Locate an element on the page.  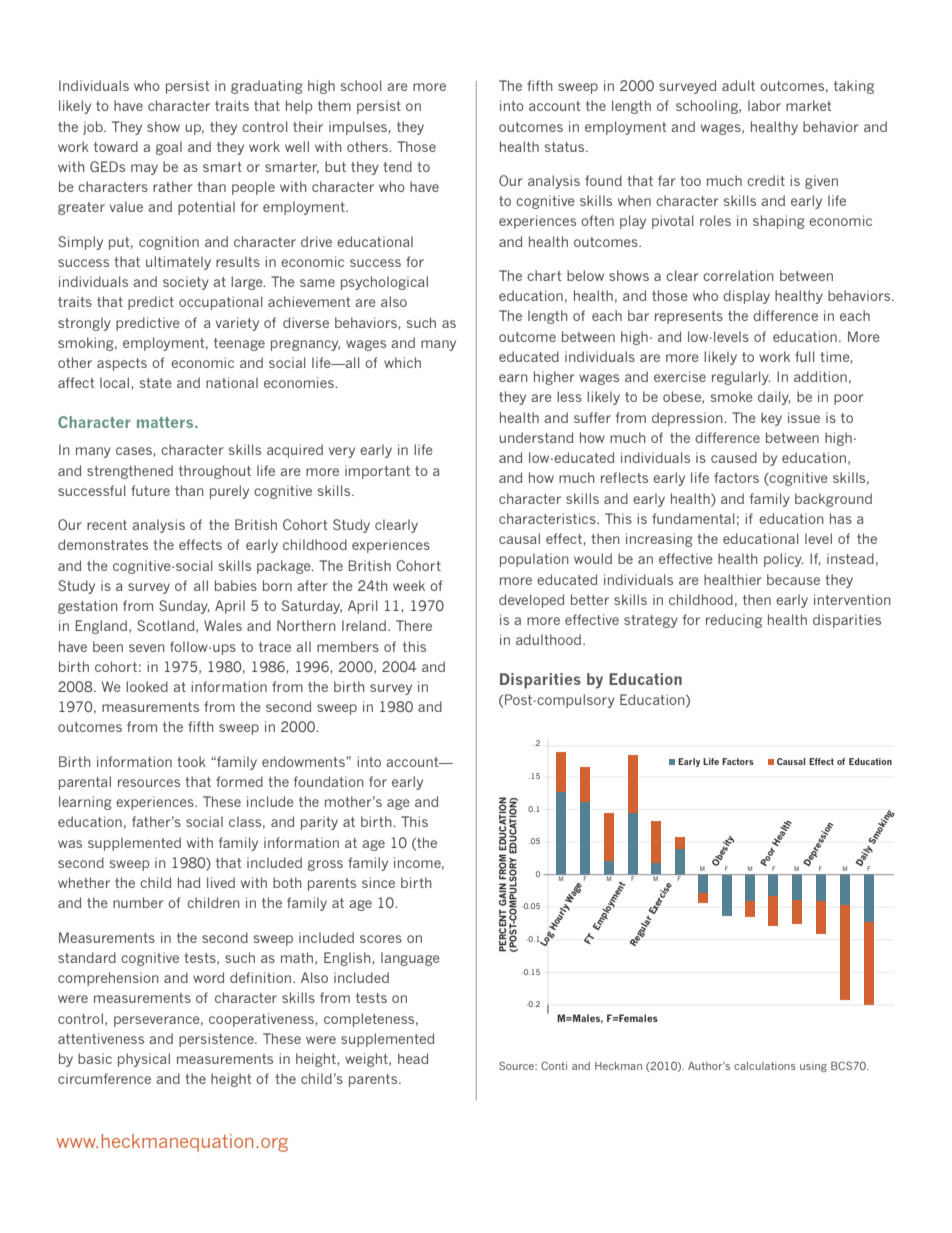
aspects is located at coordinates (122, 364).
